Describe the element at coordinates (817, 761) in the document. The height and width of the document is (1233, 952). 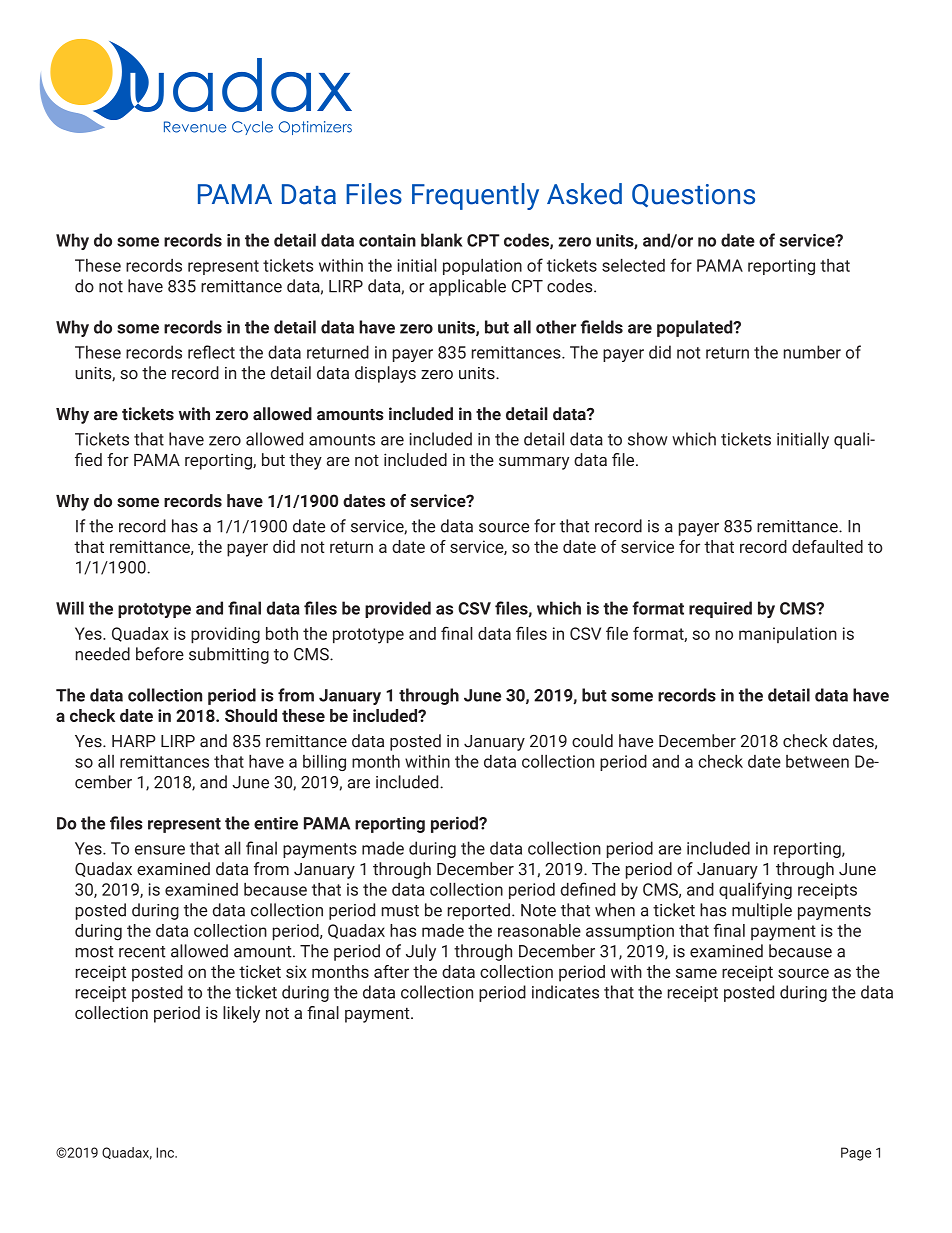
I see `between` at that location.
